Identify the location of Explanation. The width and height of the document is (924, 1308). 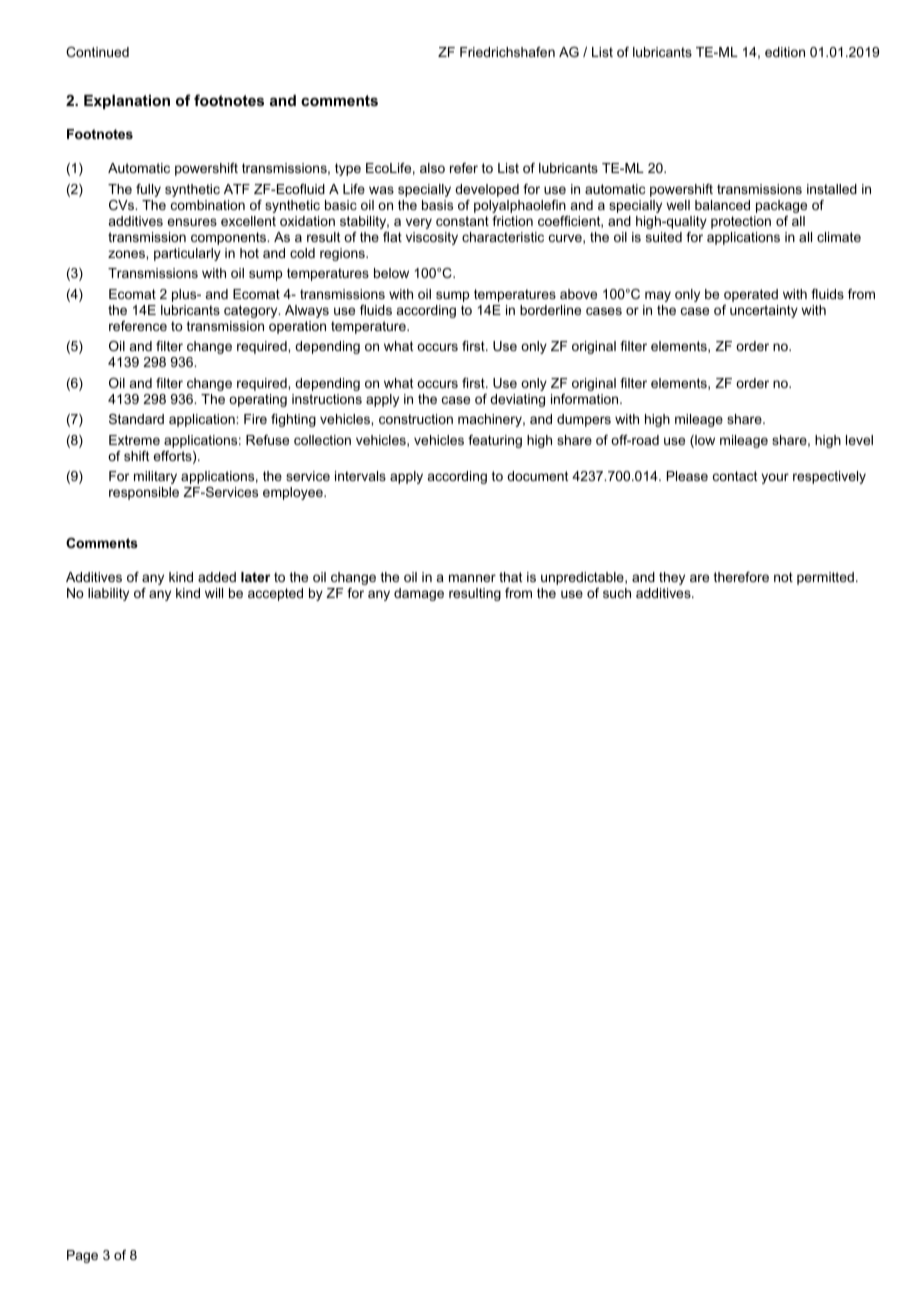
(127, 102).
